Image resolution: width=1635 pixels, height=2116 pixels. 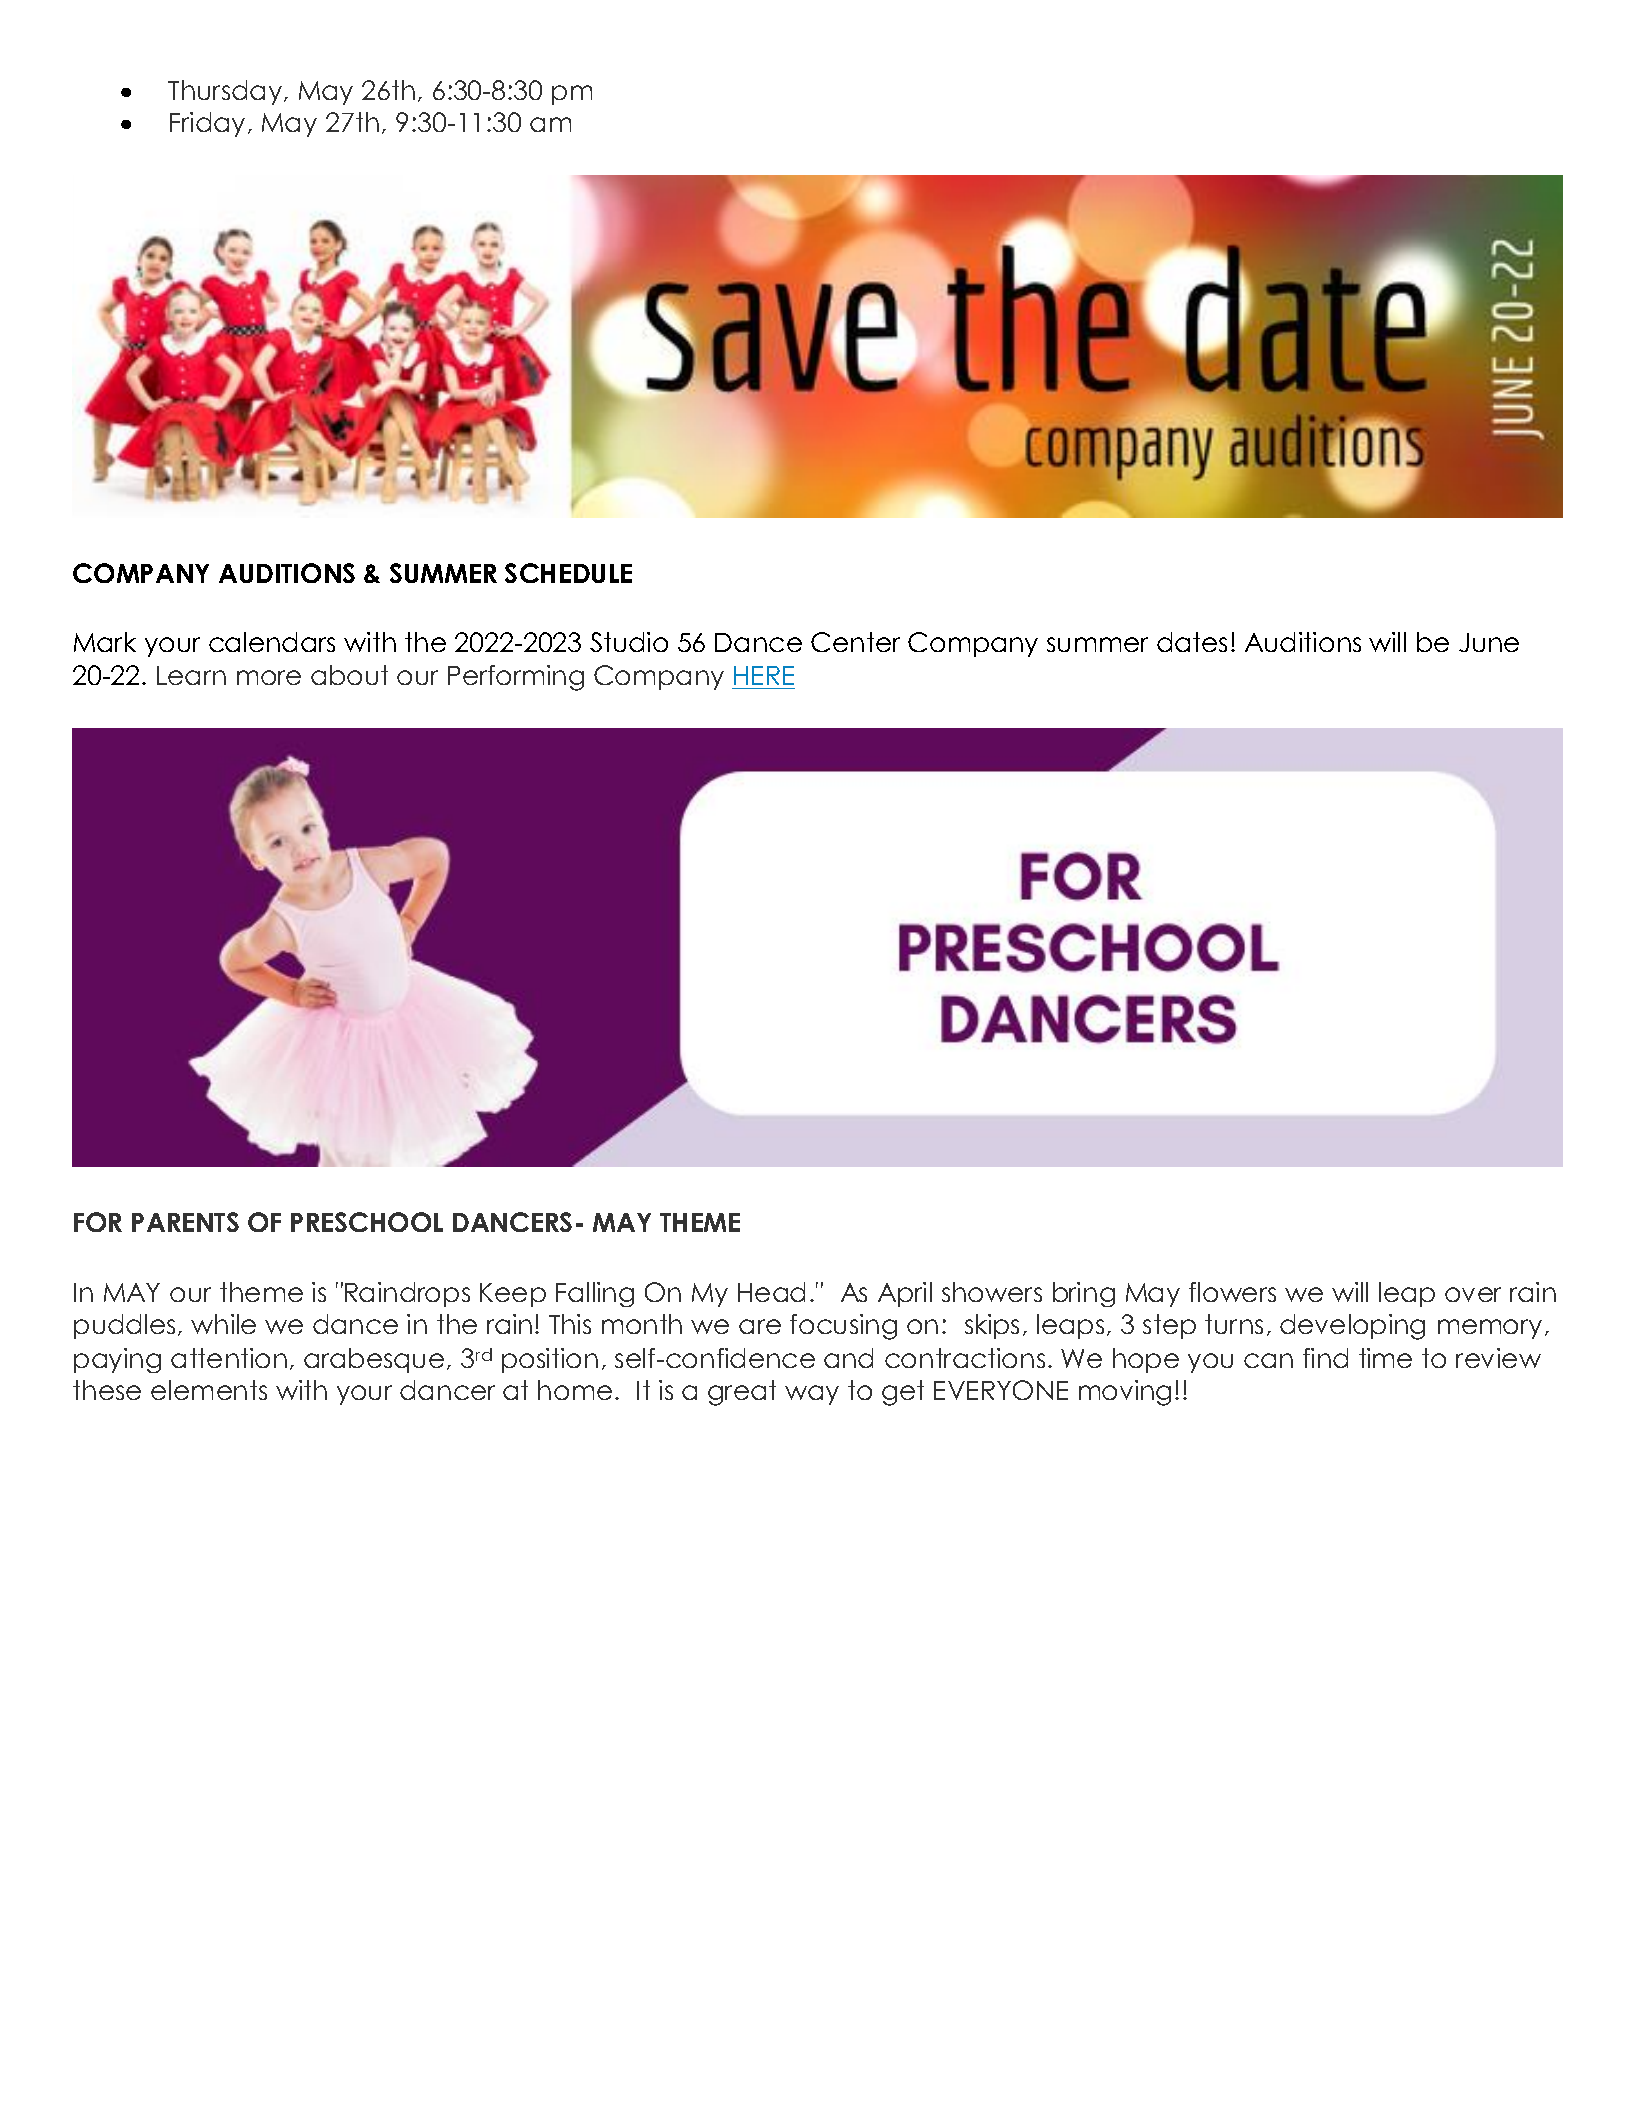 I want to click on Friday, so click(x=207, y=124).
